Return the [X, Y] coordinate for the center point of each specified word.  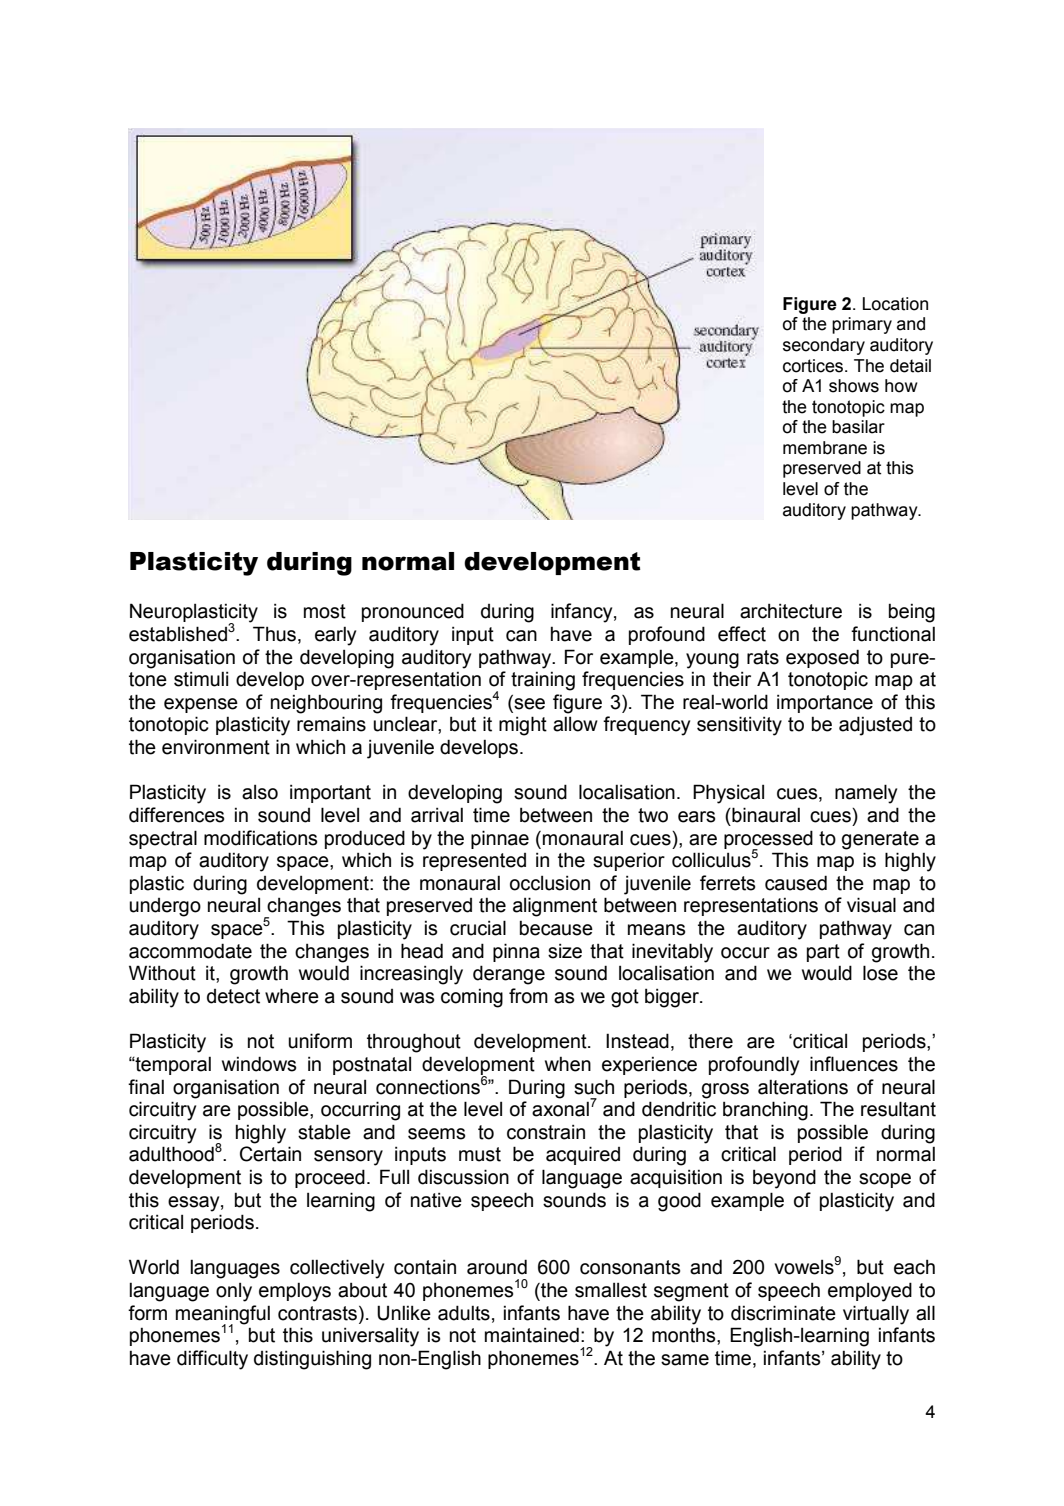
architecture [791, 611]
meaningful [223, 1315]
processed [768, 840]
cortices [814, 366]
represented [474, 862]
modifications [260, 838]
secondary [824, 346]
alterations [803, 1087]
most [325, 611]
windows [259, 1064]
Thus [274, 634]
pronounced [413, 612]
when [568, 1064]
